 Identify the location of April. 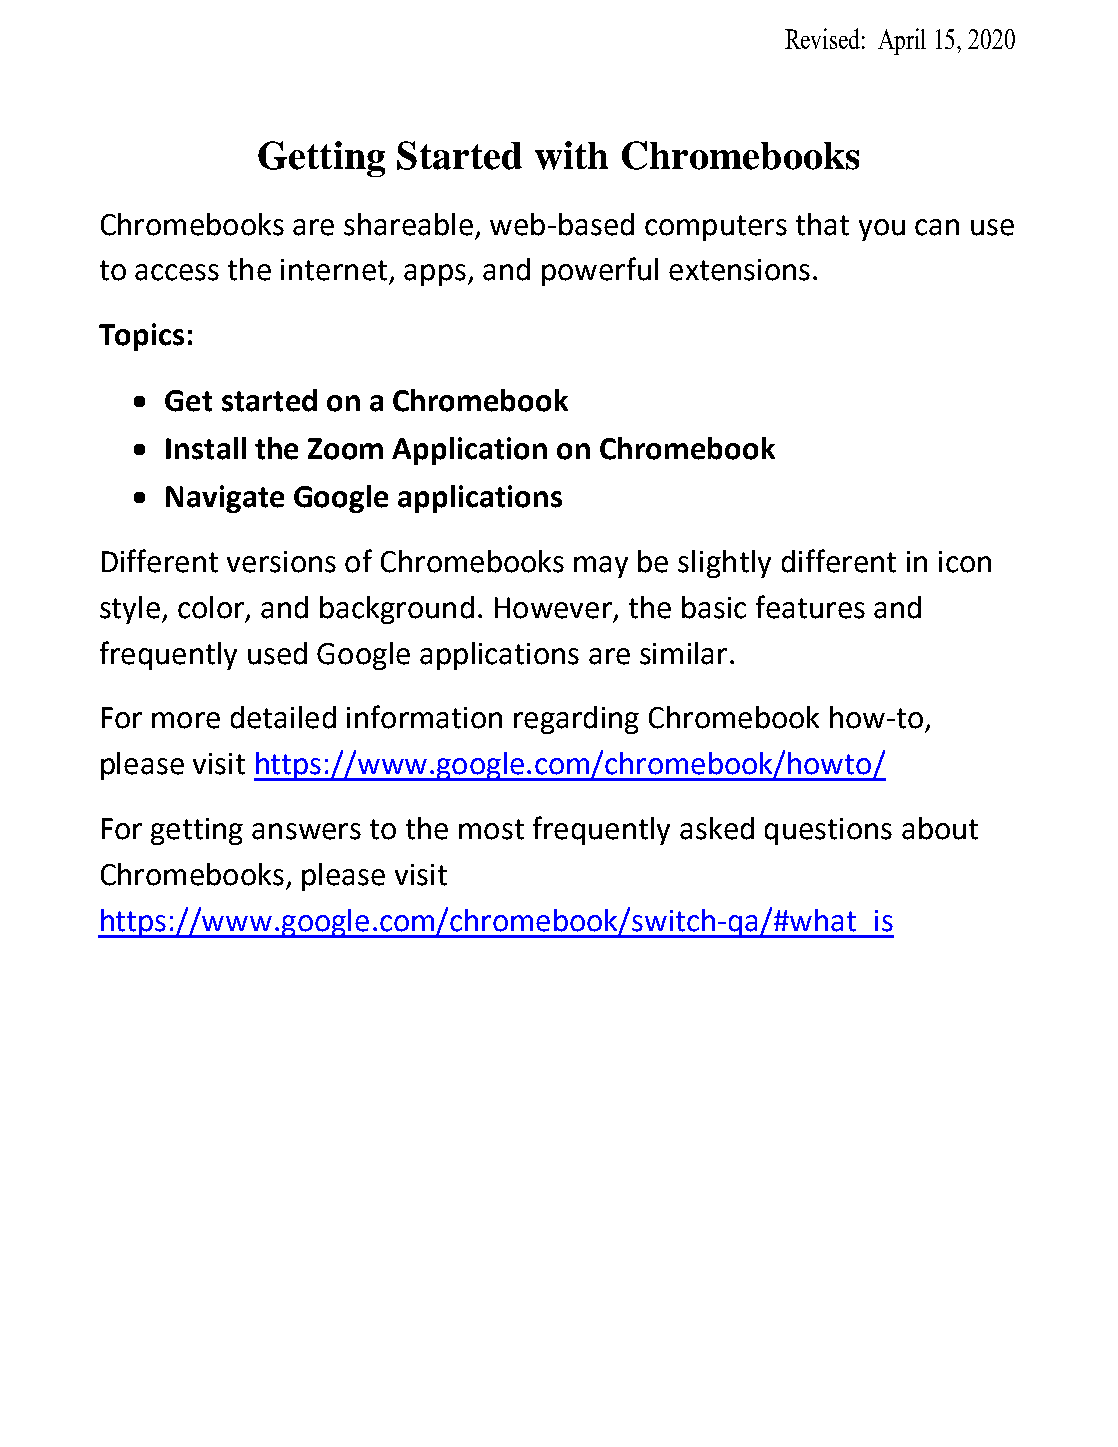
(902, 41).
